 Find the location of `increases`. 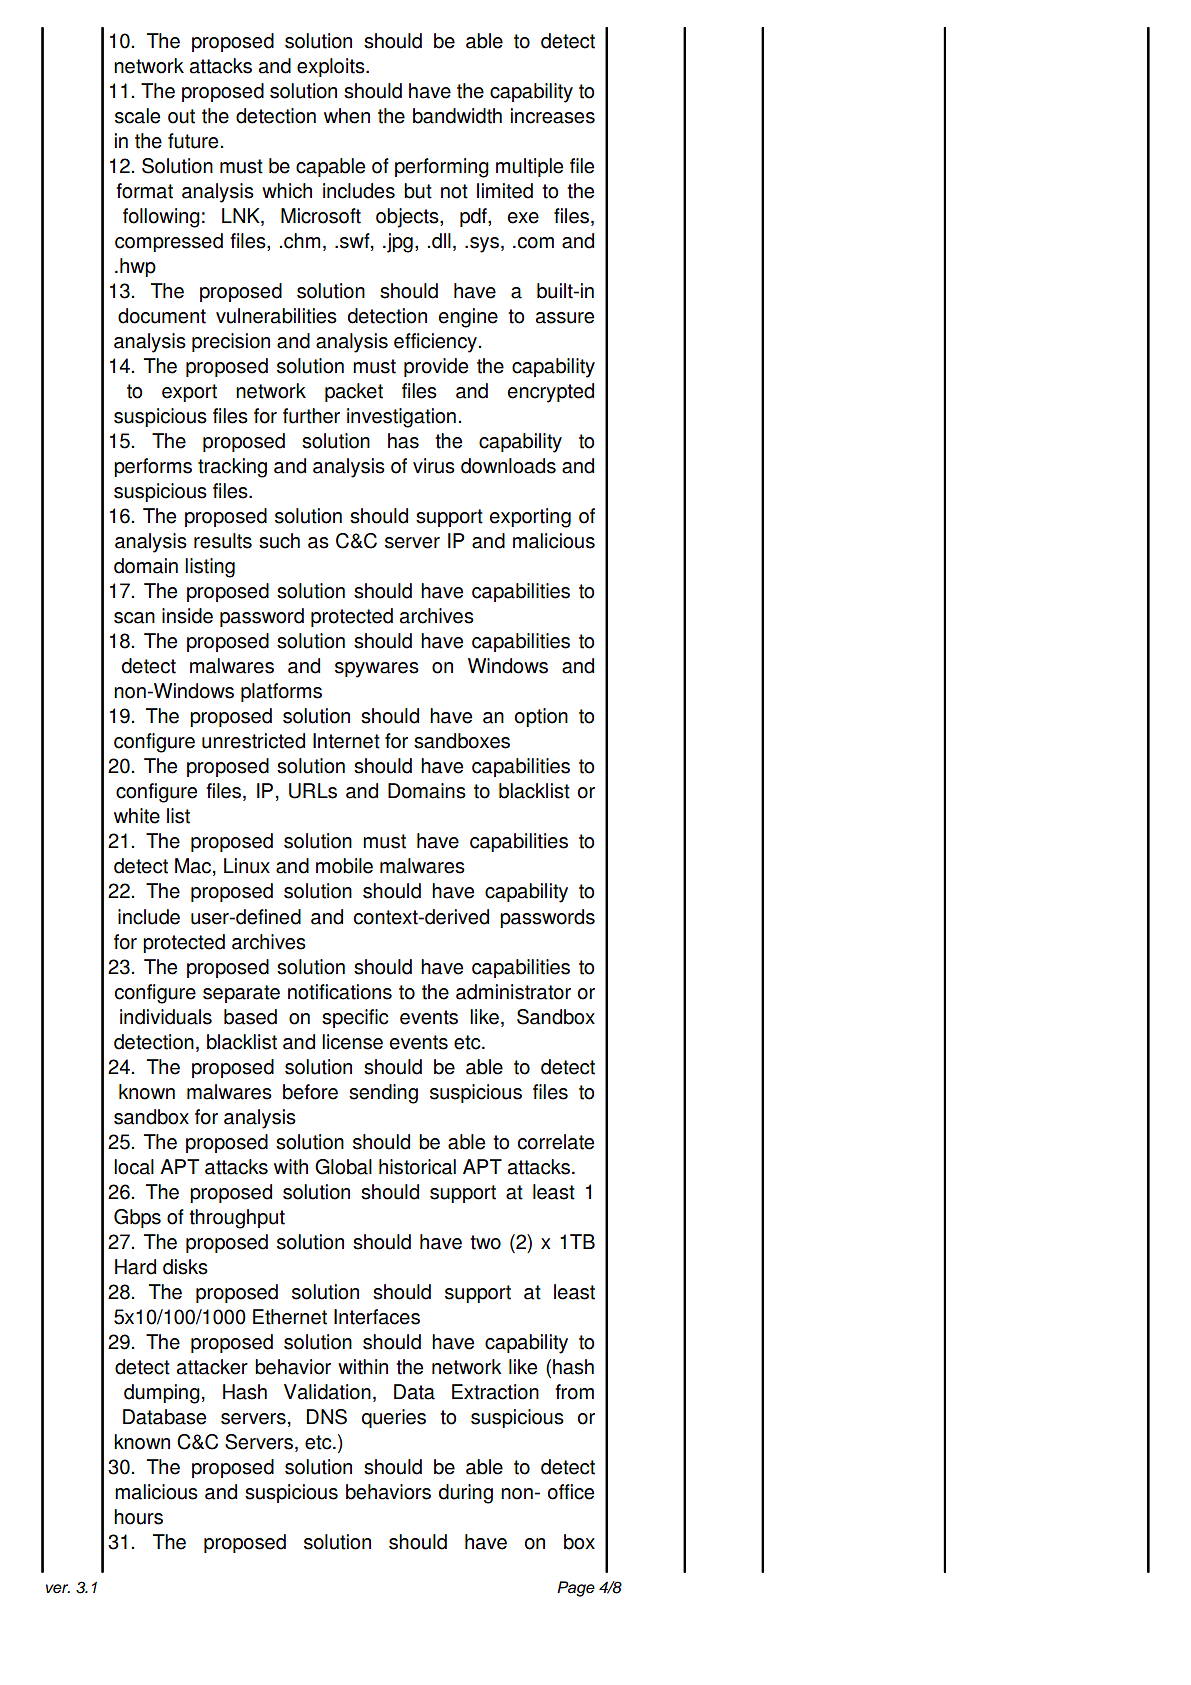

increases is located at coordinates (553, 116).
